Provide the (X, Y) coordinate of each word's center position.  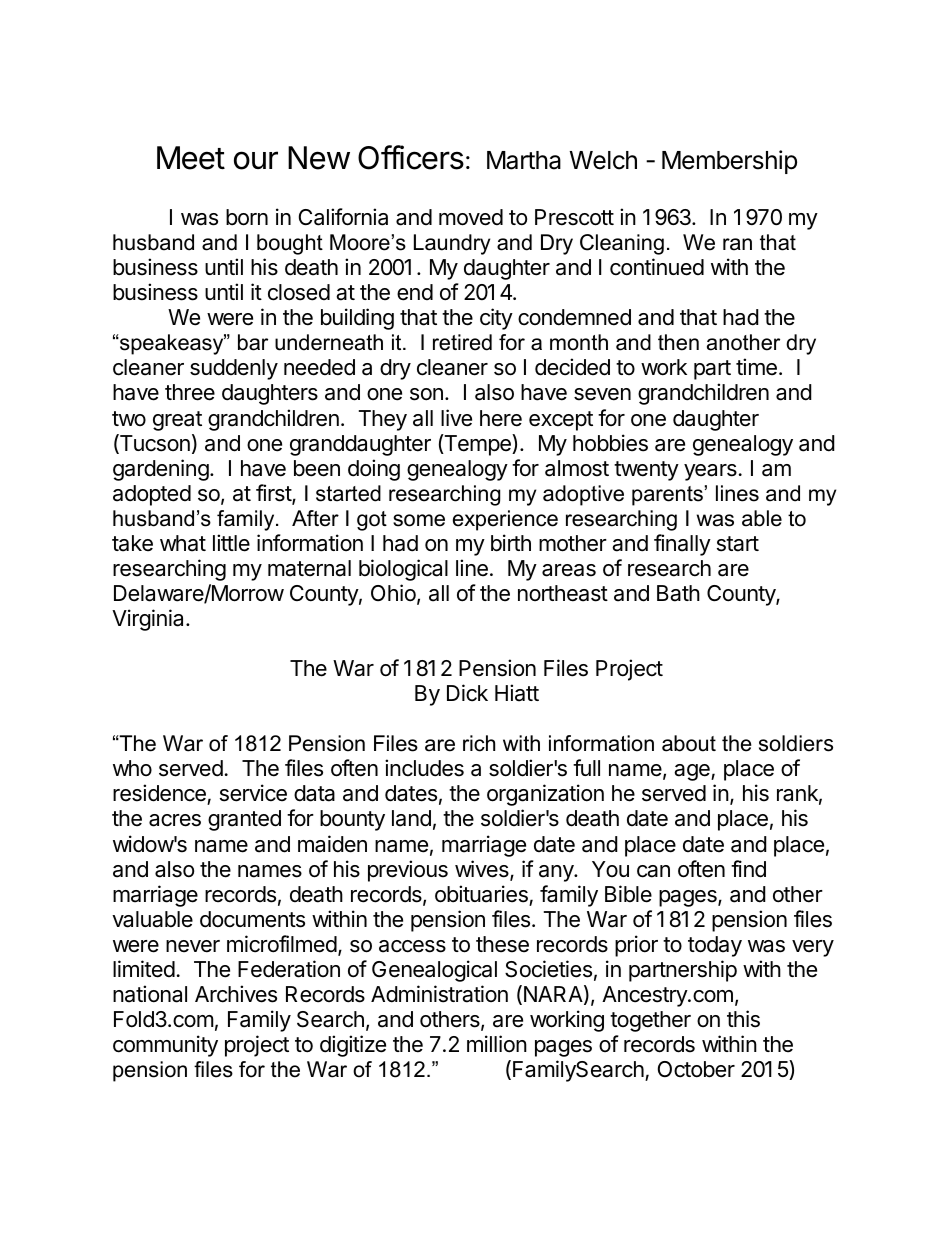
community (165, 1046)
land (411, 818)
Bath (678, 593)
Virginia (149, 620)
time (756, 367)
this (743, 1019)
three (190, 392)
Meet (191, 158)
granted (244, 820)
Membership (729, 162)
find (748, 869)
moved (471, 217)
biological (403, 570)
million (497, 1044)
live (456, 418)
